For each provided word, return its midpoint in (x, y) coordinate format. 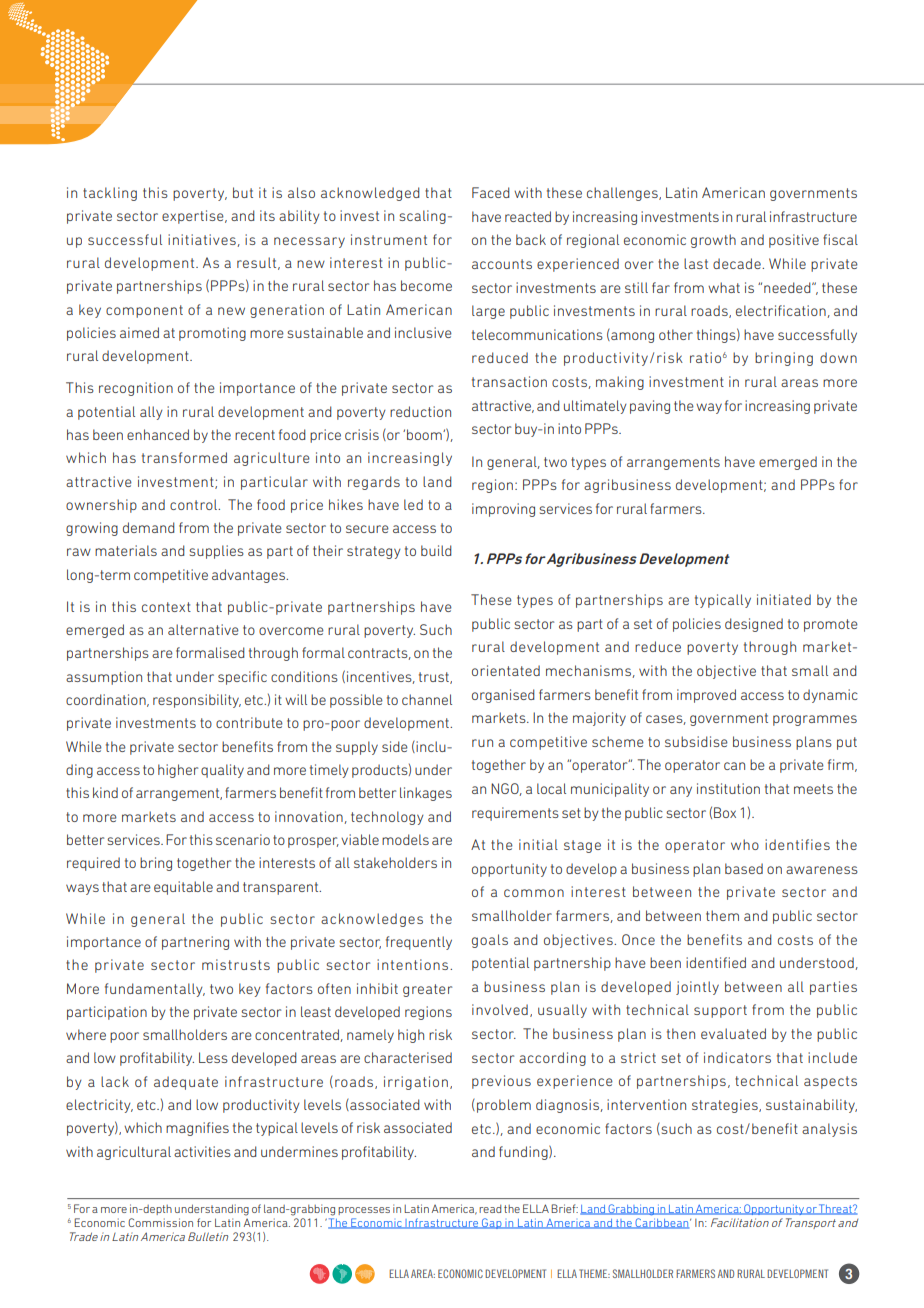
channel (427, 699)
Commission (160, 1222)
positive (794, 241)
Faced (491, 192)
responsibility (197, 701)
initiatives (203, 240)
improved (706, 696)
